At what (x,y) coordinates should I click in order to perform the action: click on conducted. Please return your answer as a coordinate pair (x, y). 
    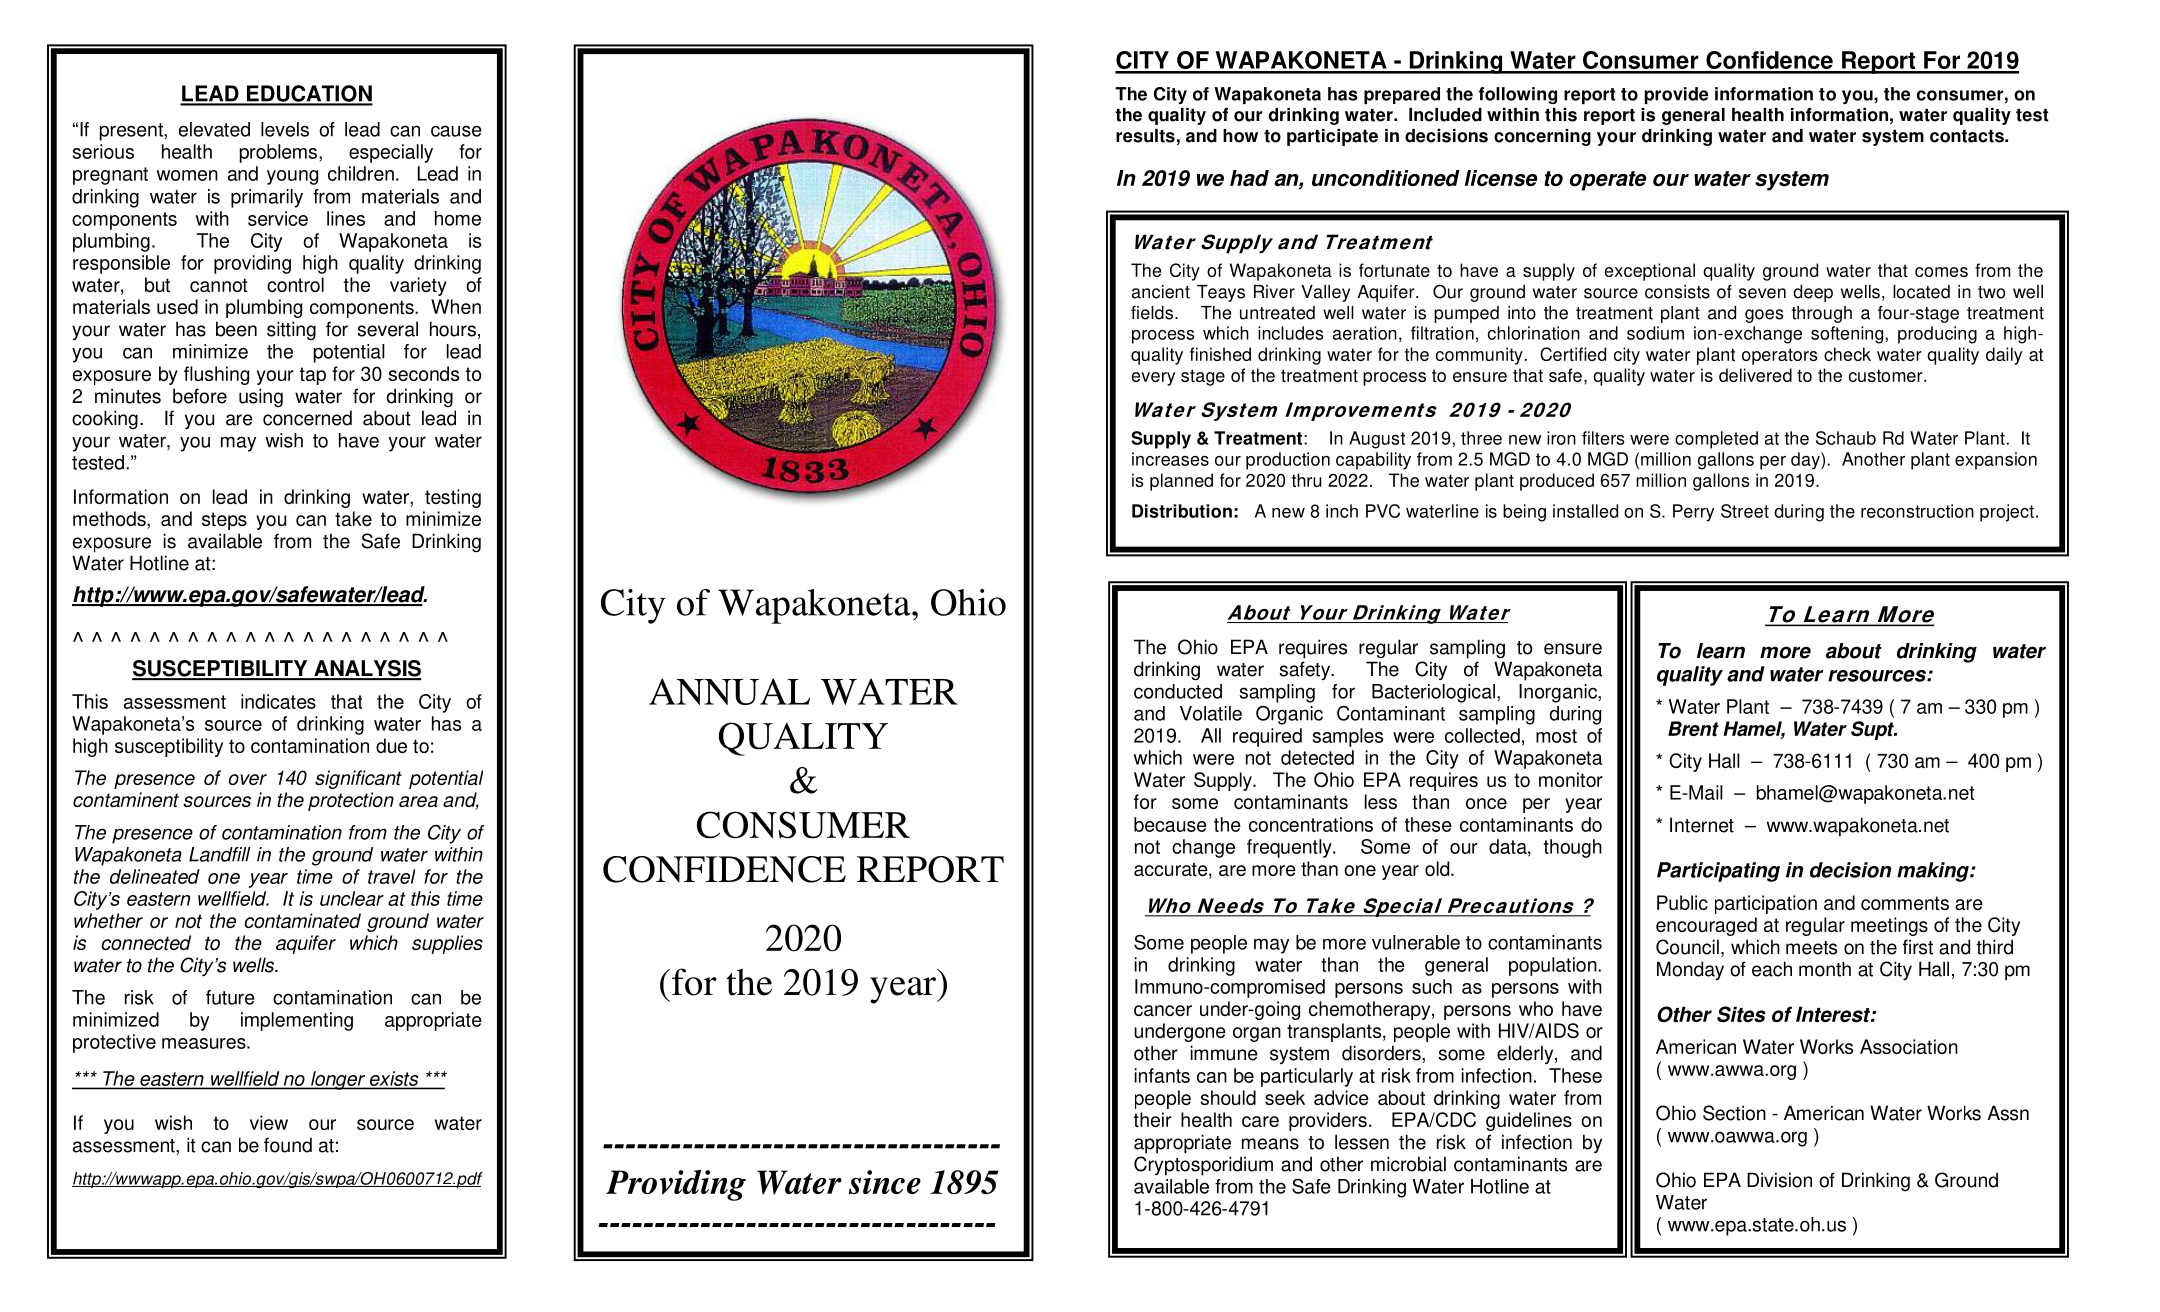
    Looking at the image, I should click on (1178, 691).
